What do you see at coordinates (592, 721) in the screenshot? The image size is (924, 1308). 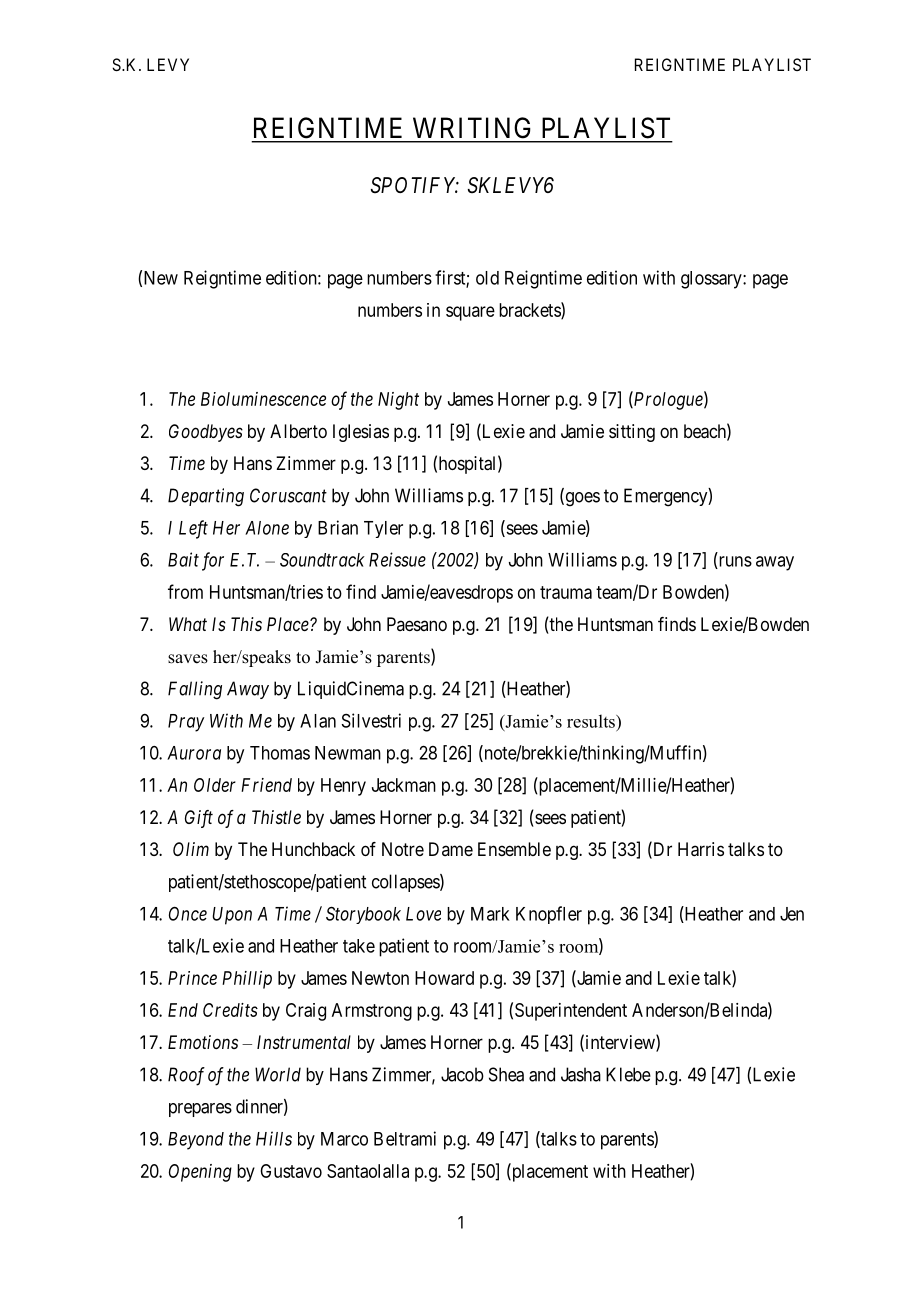 I see `results` at bounding box center [592, 721].
